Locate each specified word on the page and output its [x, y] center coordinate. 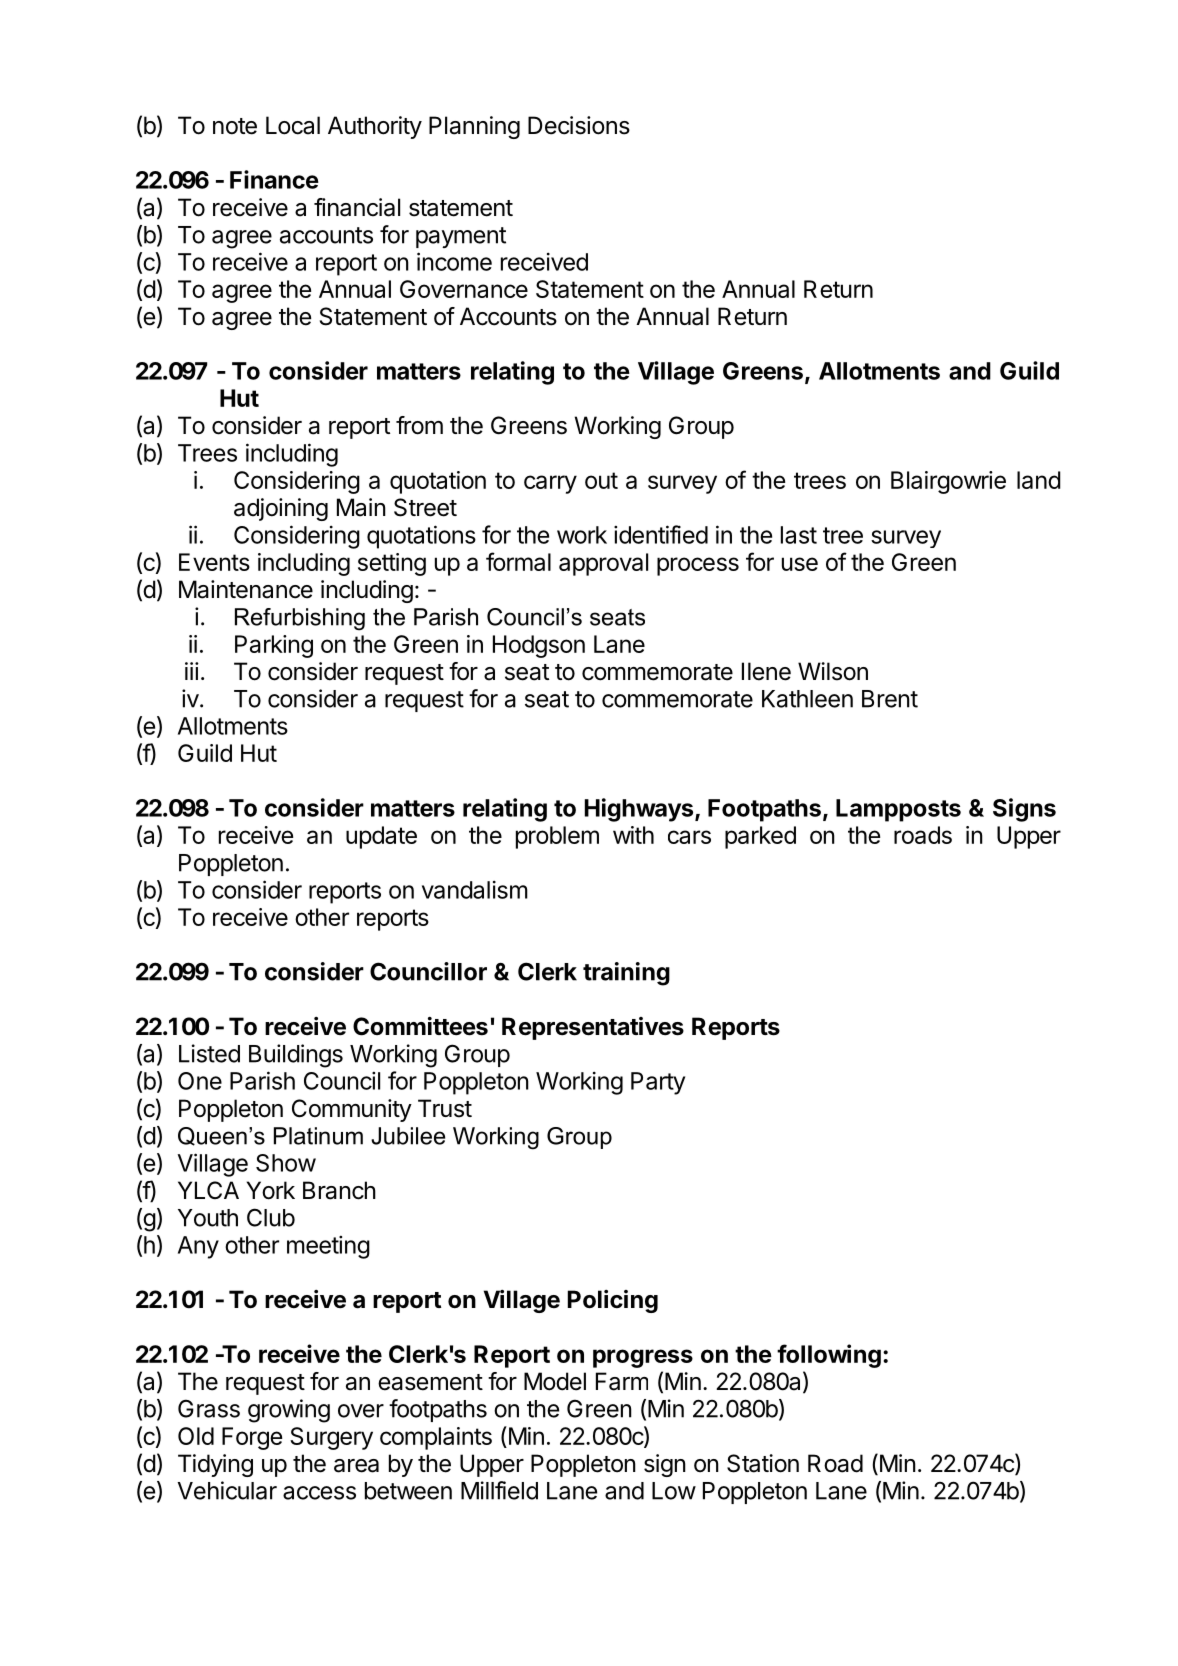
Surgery [331, 1438]
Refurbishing [300, 619]
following [829, 1356]
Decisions [579, 125]
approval [603, 564]
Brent [890, 699]
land [1039, 480]
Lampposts [898, 810]
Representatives [593, 1028]
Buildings [296, 1056]
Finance [274, 179]
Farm [622, 1381]
